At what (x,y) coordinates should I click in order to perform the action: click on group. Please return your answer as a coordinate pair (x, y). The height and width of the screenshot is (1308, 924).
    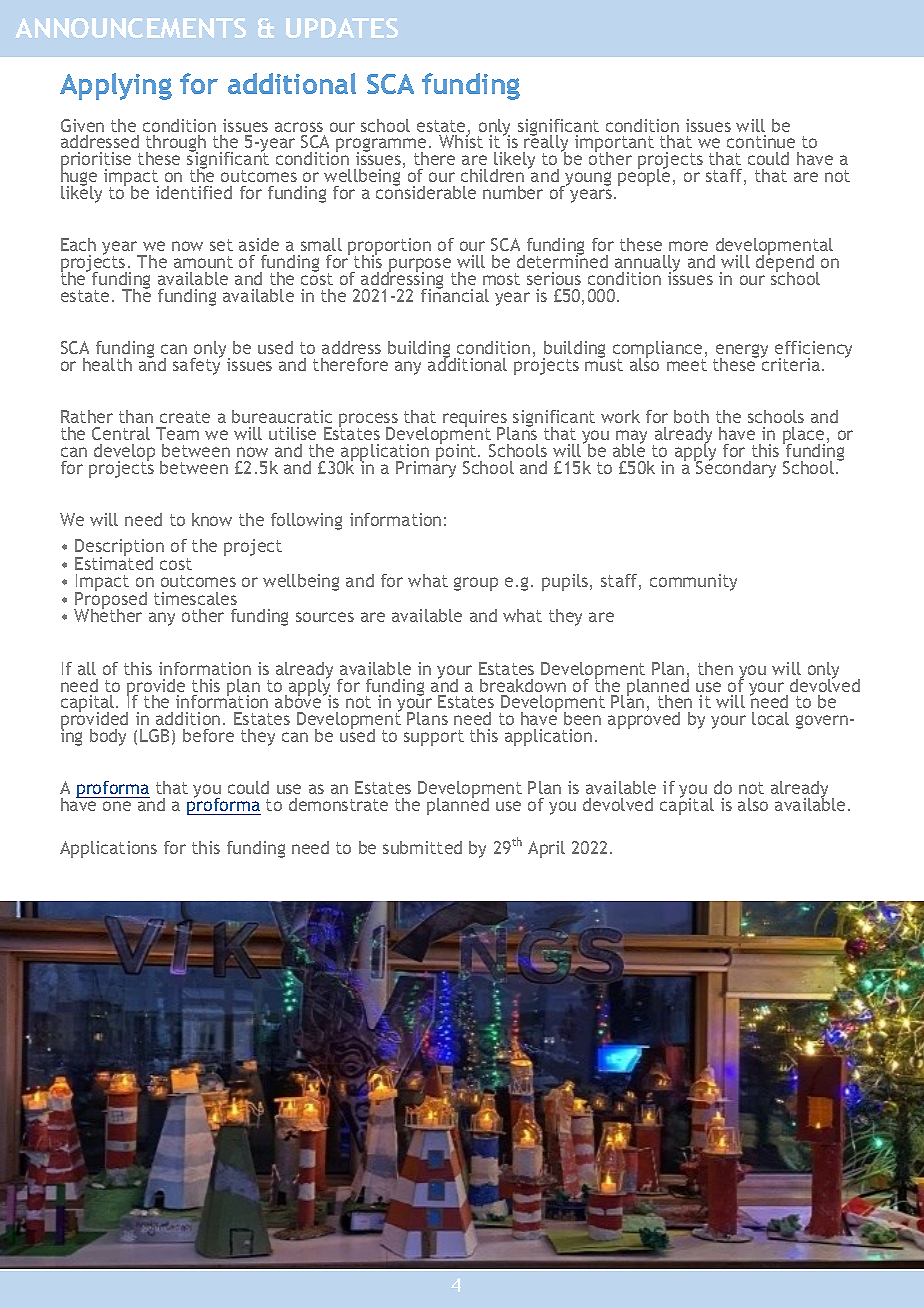
    Looking at the image, I should click on (476, 584).
